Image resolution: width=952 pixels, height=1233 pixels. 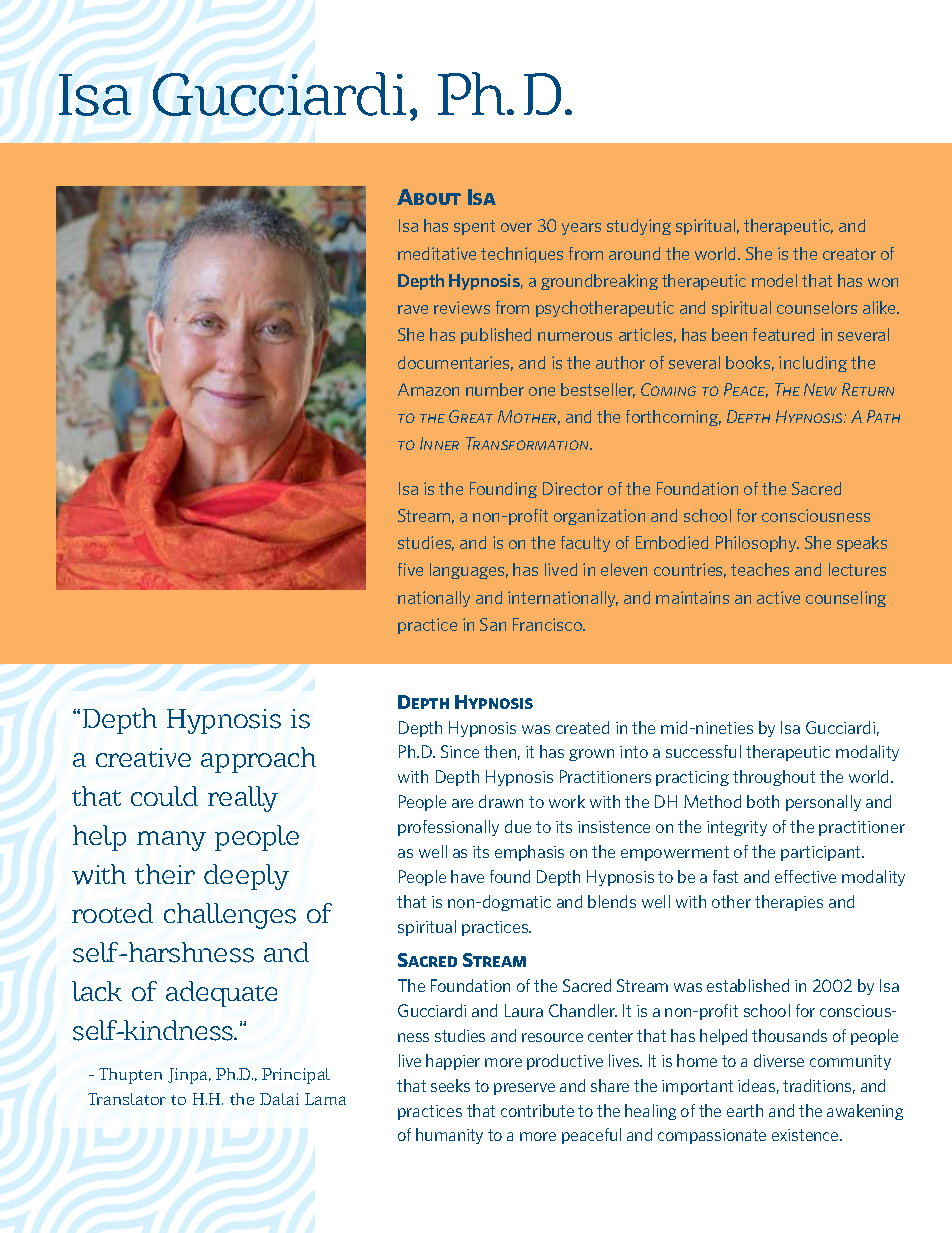 I want to click on active, so click(x=778, y=597).
